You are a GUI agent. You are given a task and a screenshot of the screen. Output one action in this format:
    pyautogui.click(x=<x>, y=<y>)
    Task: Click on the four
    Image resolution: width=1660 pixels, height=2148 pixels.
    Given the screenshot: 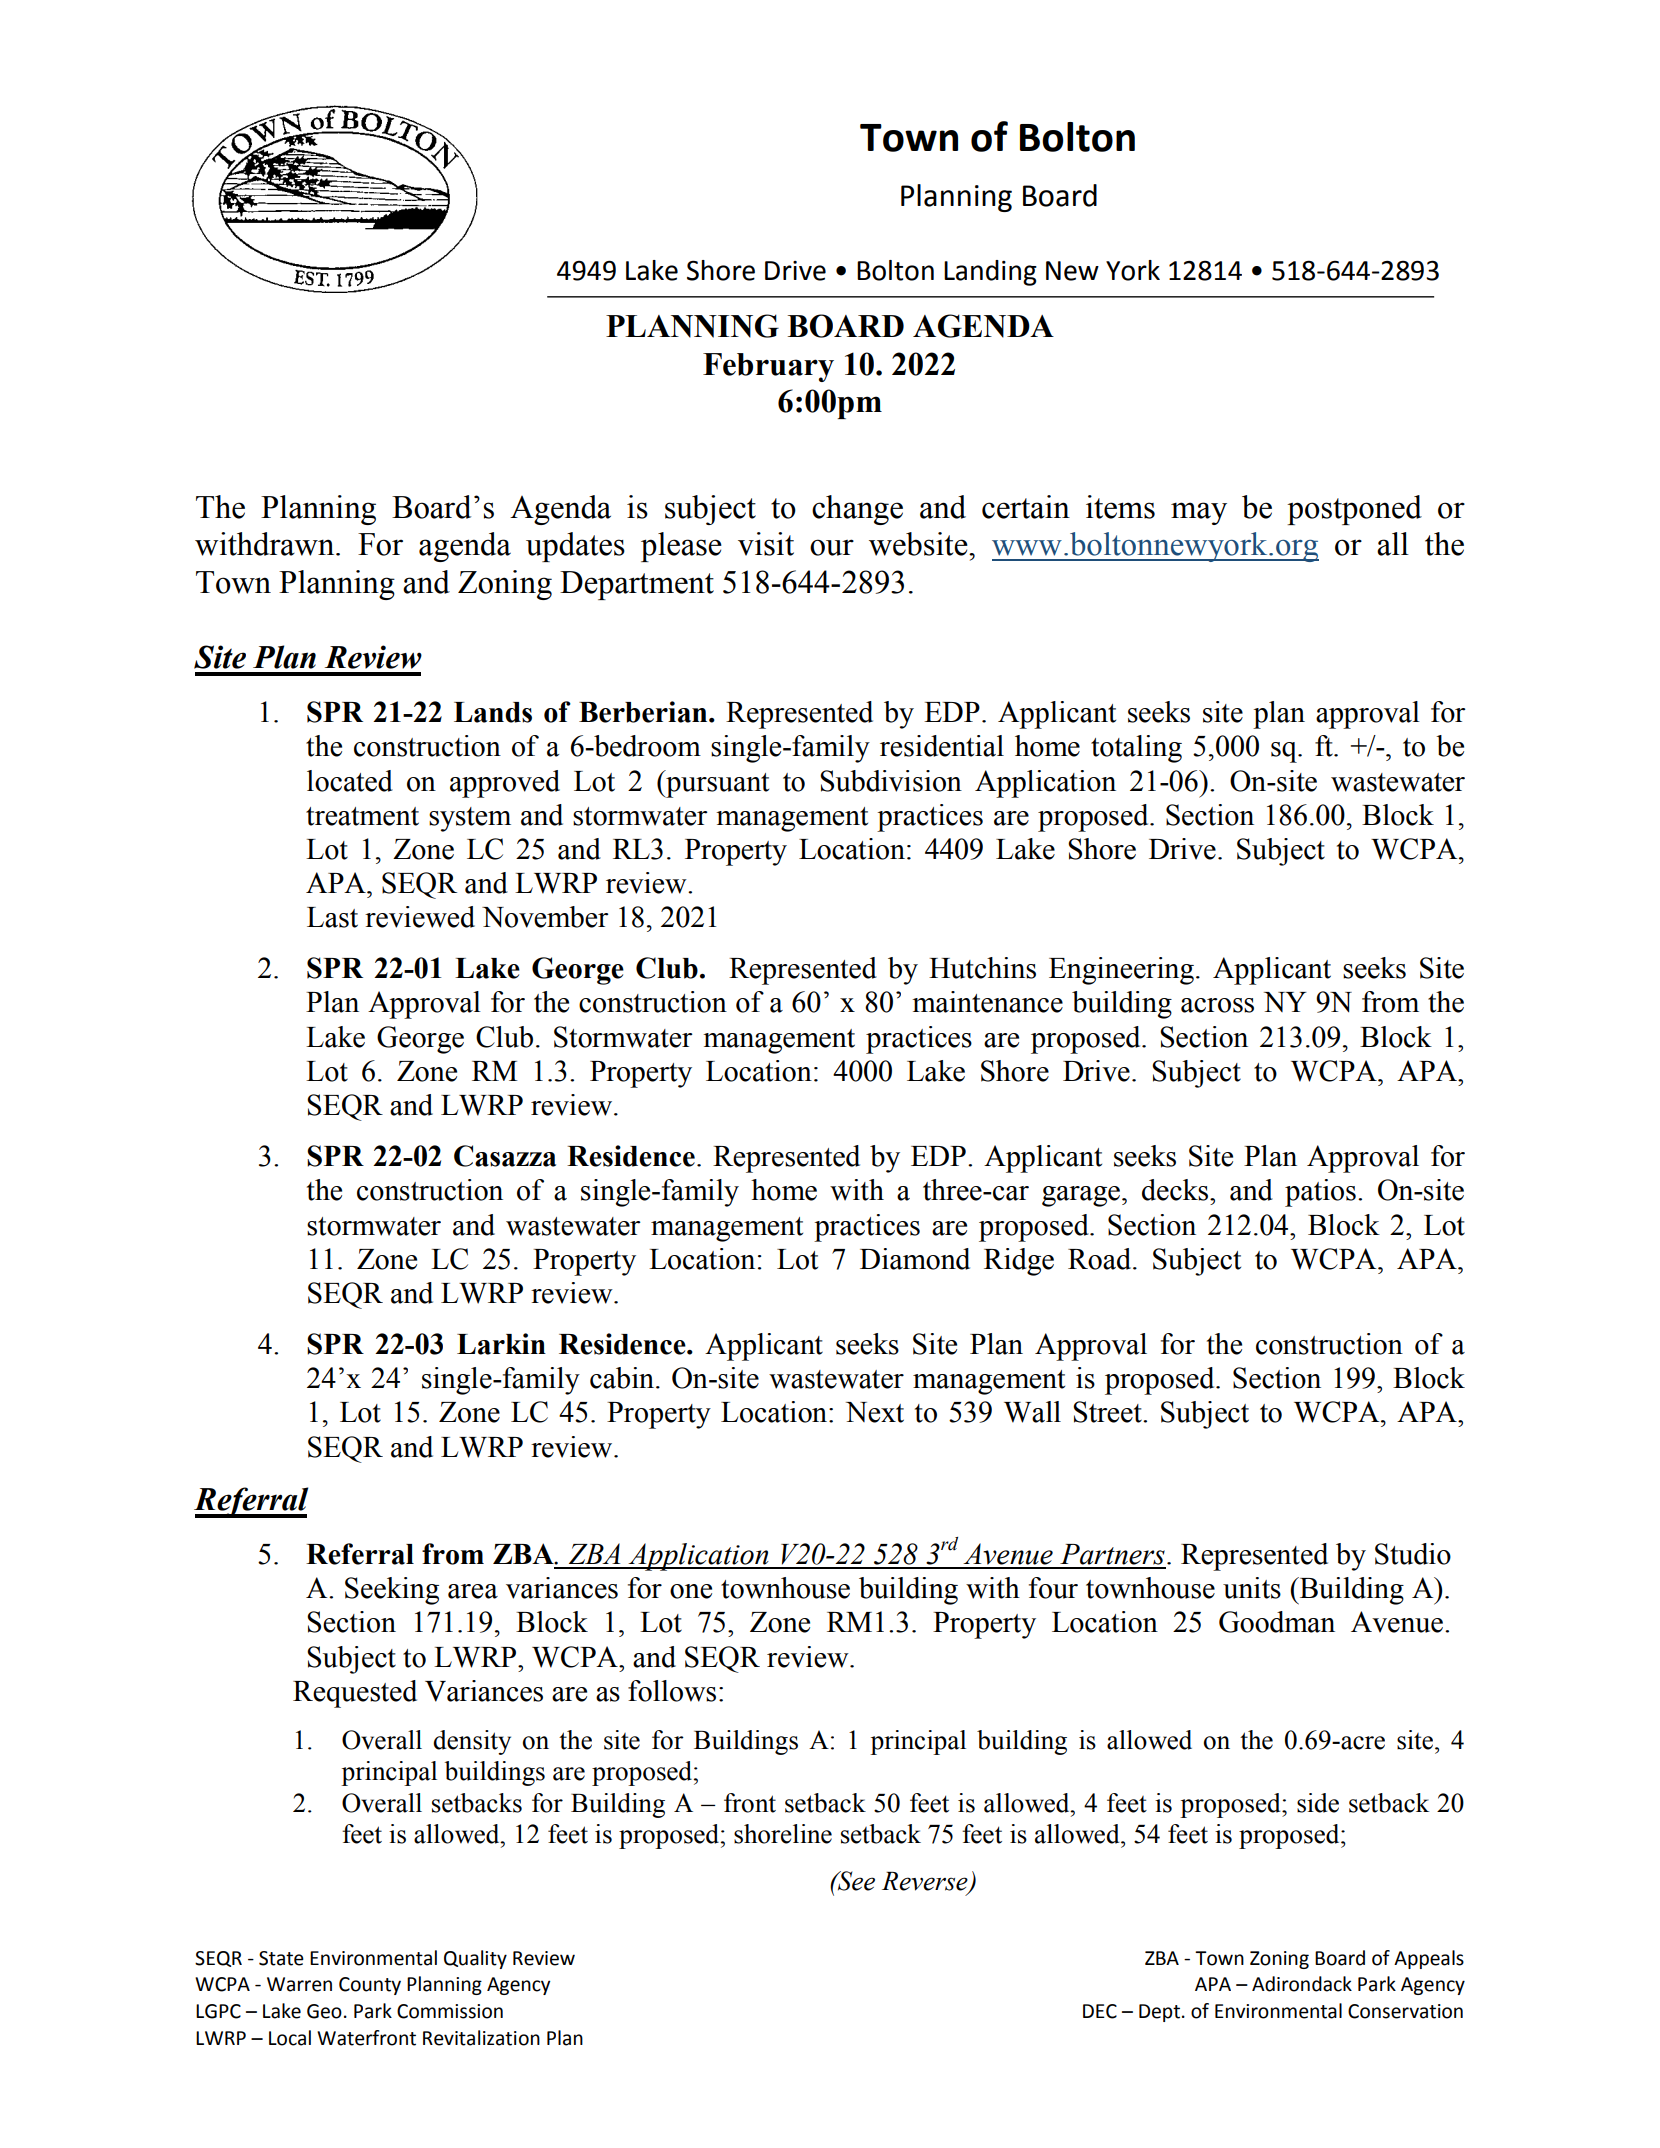 What is the action you would take?
    pyautogui.click(x=1053, y=1588)
